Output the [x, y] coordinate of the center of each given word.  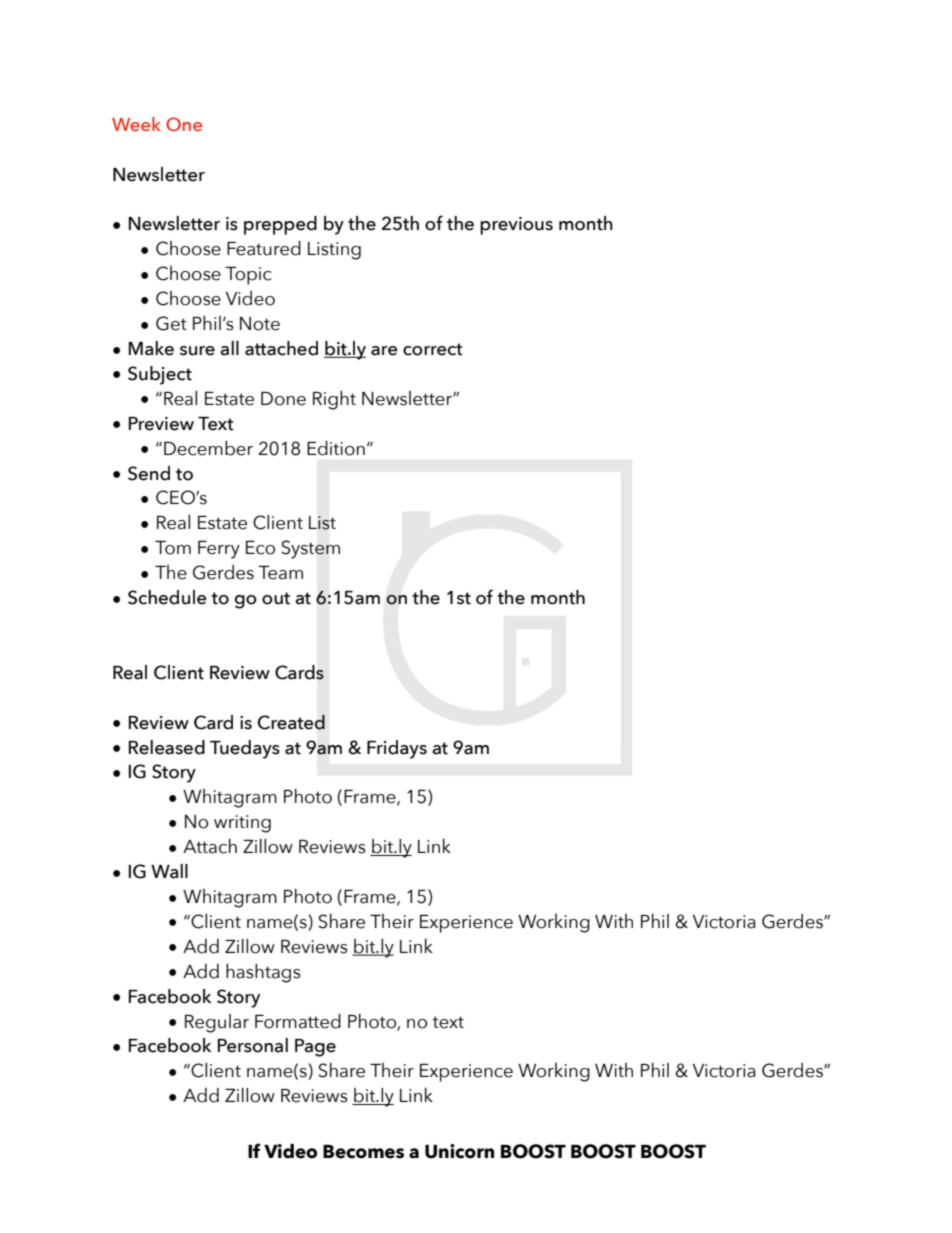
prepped [280, 225]
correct [433, 349]
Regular [217, 1023]
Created [291, 722]
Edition [336, 448]
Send [149, 473]
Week [136, 124]
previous [516, 226]
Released [167, 747]
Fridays [397, 749]
